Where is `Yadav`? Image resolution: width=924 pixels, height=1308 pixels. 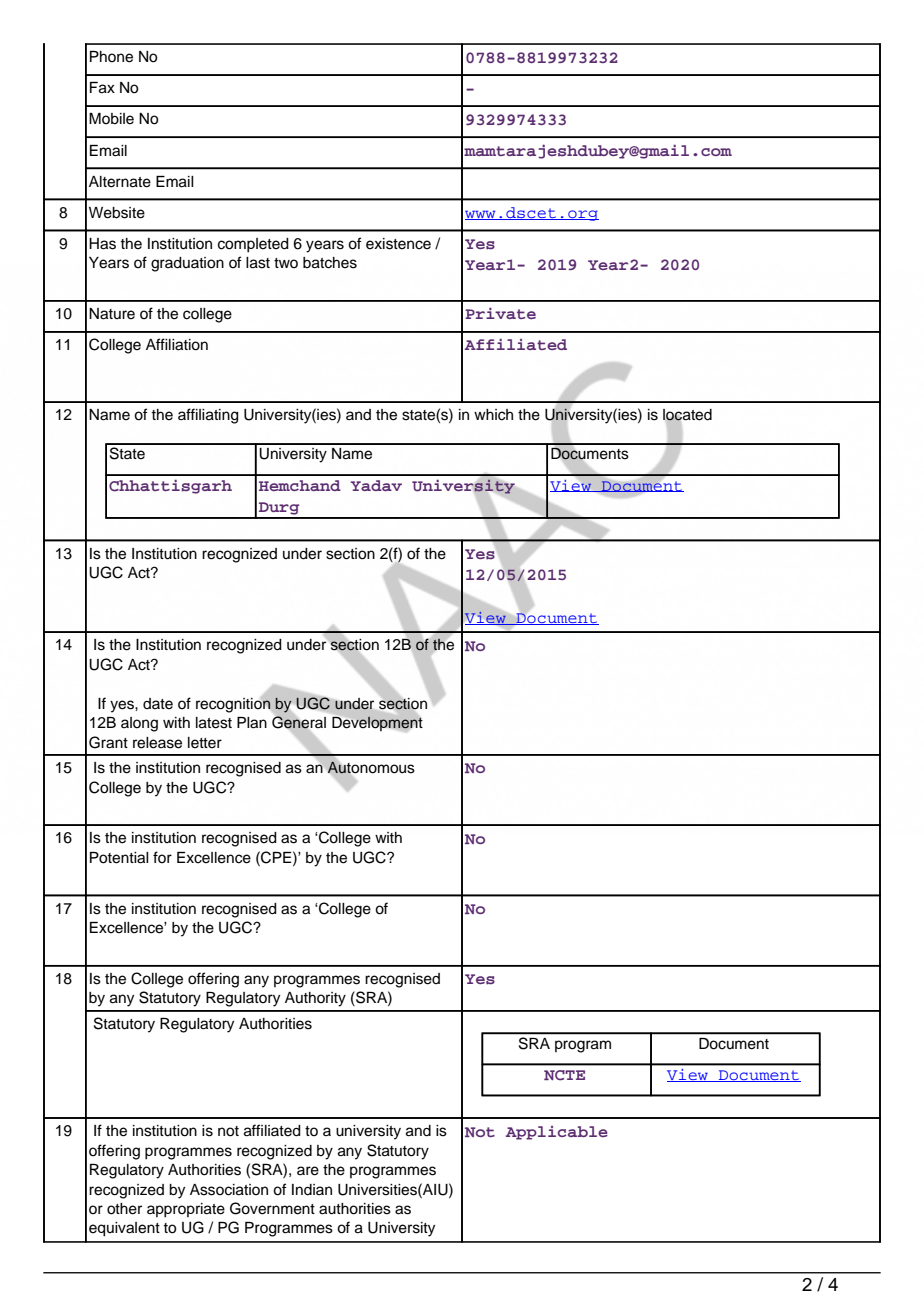
Yadav is located at coordinates (376, 485).
